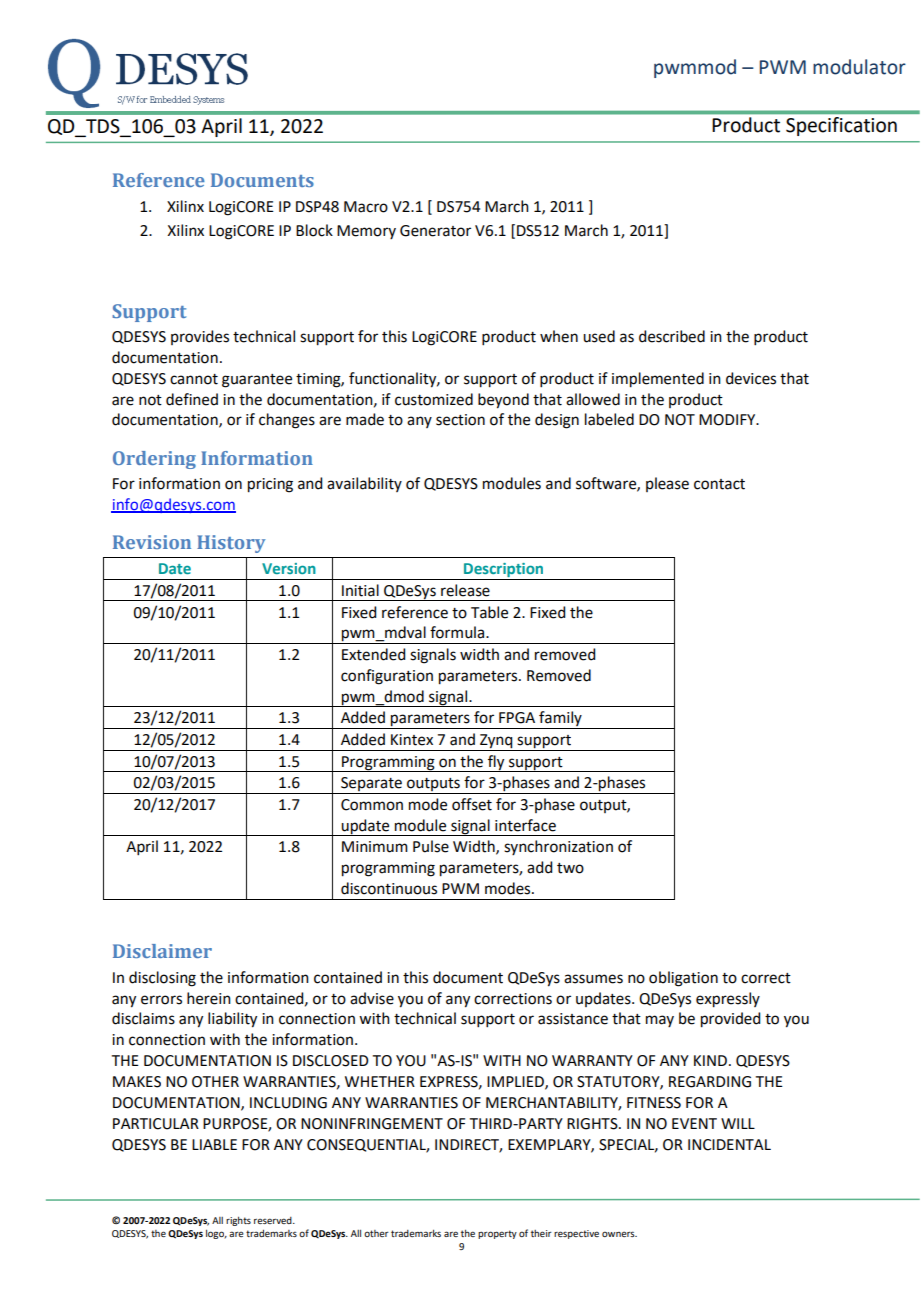 The height and width of the document is (1308, 924). Describe the element at coordinates (859, 67) in the document. I see `modulator` at that location.
